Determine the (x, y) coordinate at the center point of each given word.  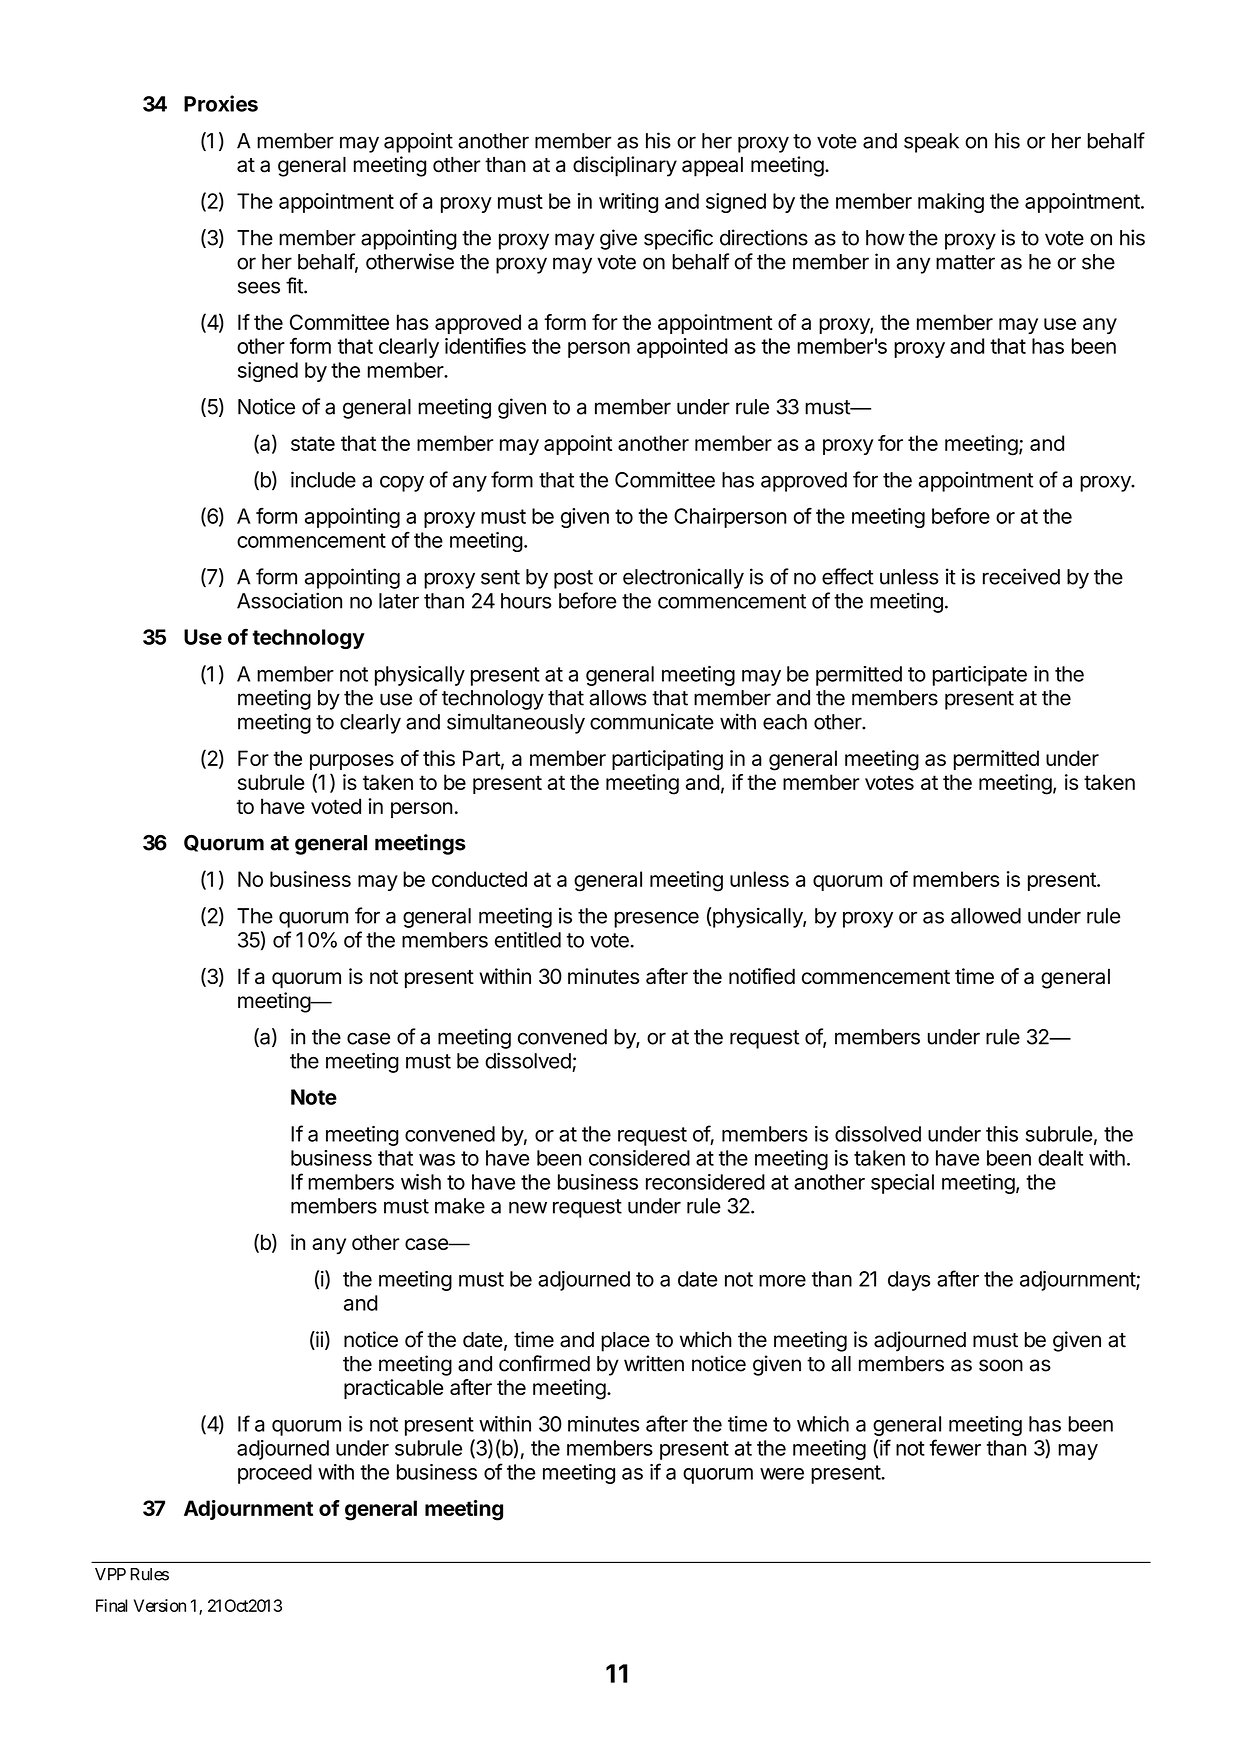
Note (314, 1097)
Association (289, 600)
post (573, 579)
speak (931, 143)
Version (160, 1605)
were (782, 1474)
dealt (1060, 1158)
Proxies (221, 103)
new (528, 1208)
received (1021, 576)
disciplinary (625, 166)
